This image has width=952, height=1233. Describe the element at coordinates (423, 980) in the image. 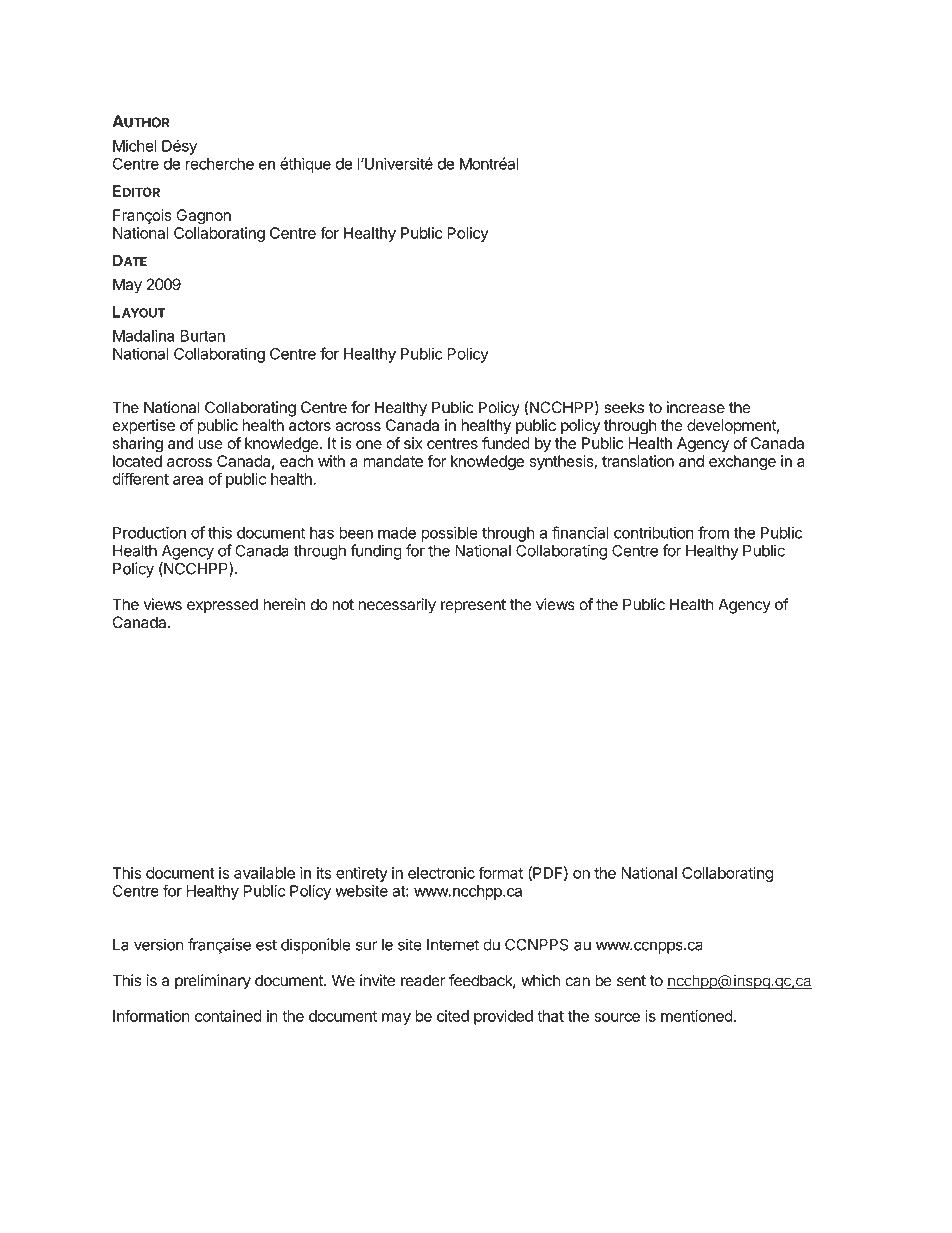

I see `reader` at that location.
